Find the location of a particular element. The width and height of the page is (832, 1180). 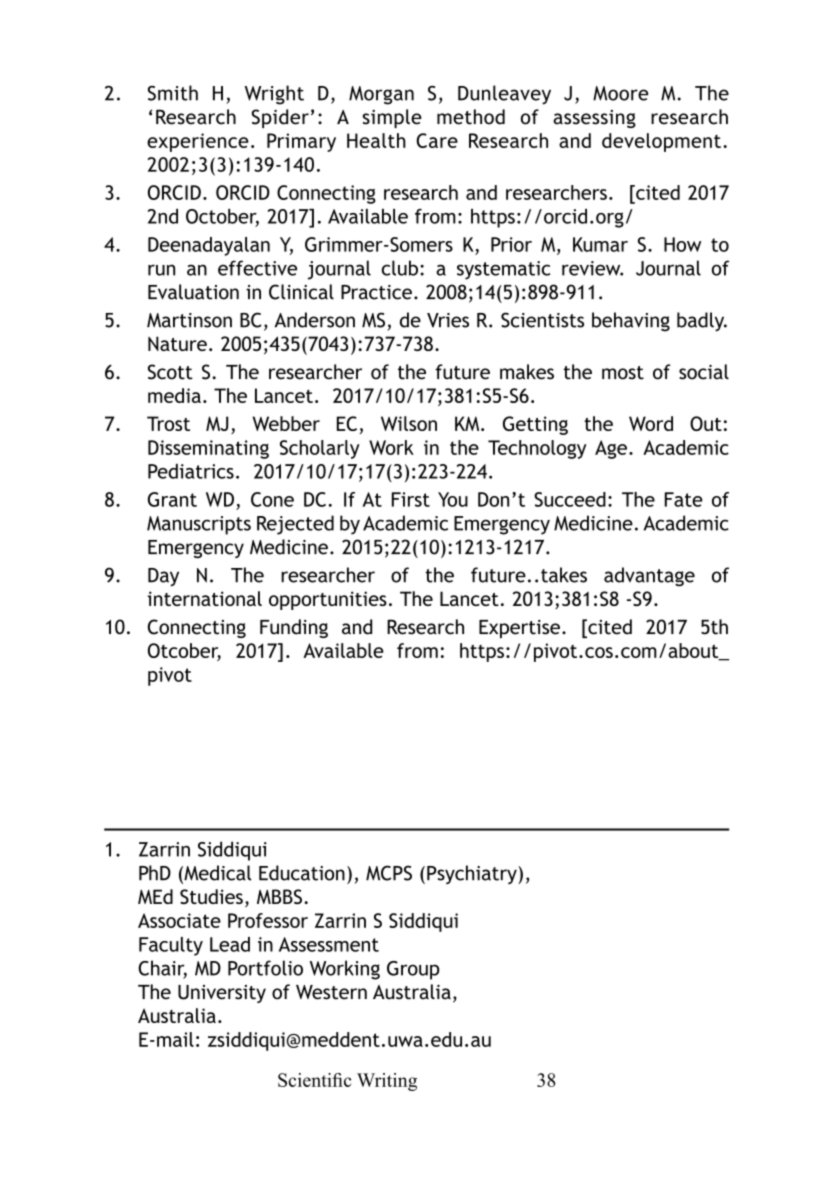

Group is located at coordinates (413, 970).
